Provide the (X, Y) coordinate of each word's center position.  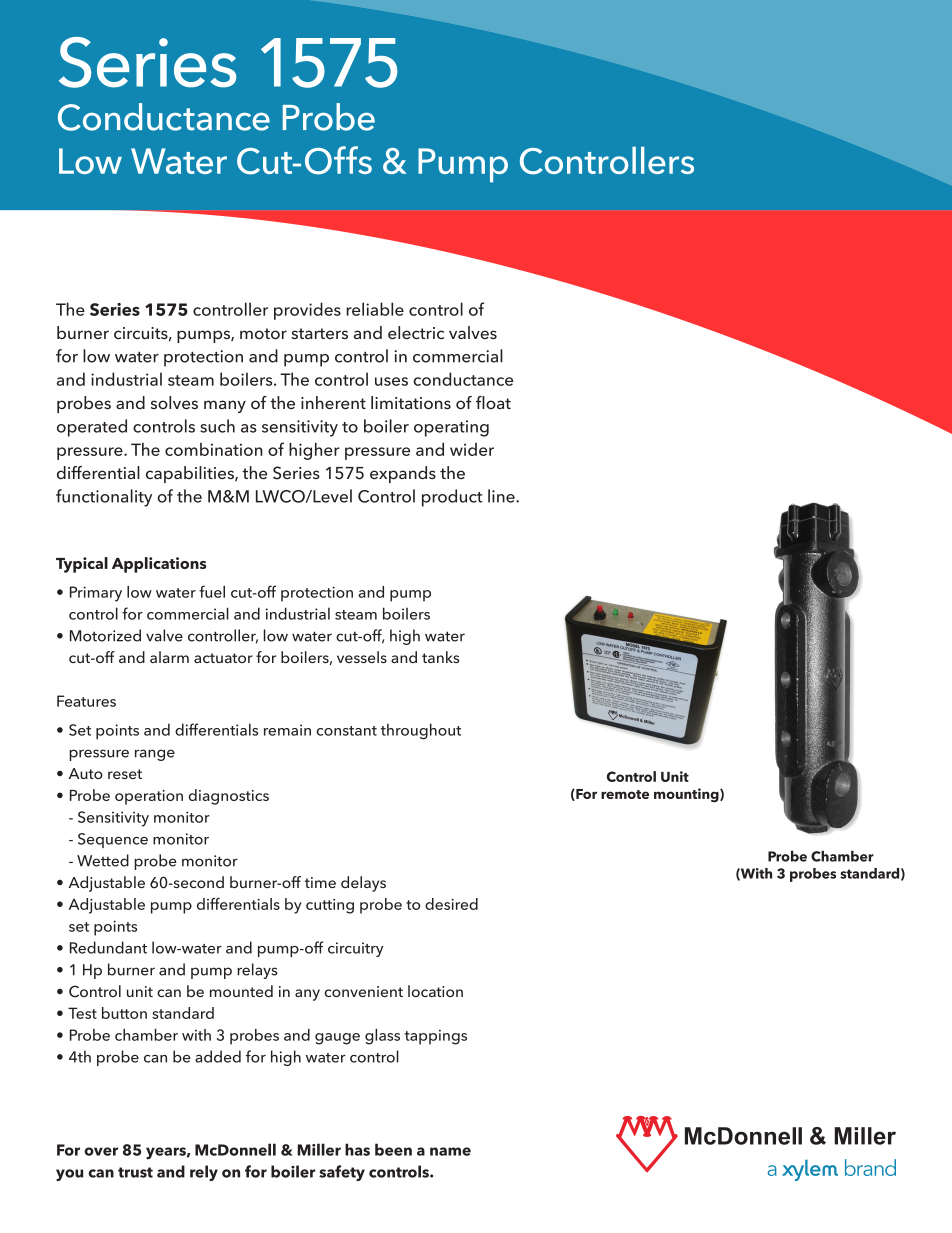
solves (174, 402)
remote (625, 794)
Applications (159, 565)
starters (319, 333)
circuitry (356, 949)
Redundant (108, 947)
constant (347, 731)
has (357, 1149)
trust (135, 1172)
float (493, 402)
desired (451, 904)
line (502, 496)
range (155, 755)
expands (403, 474)
